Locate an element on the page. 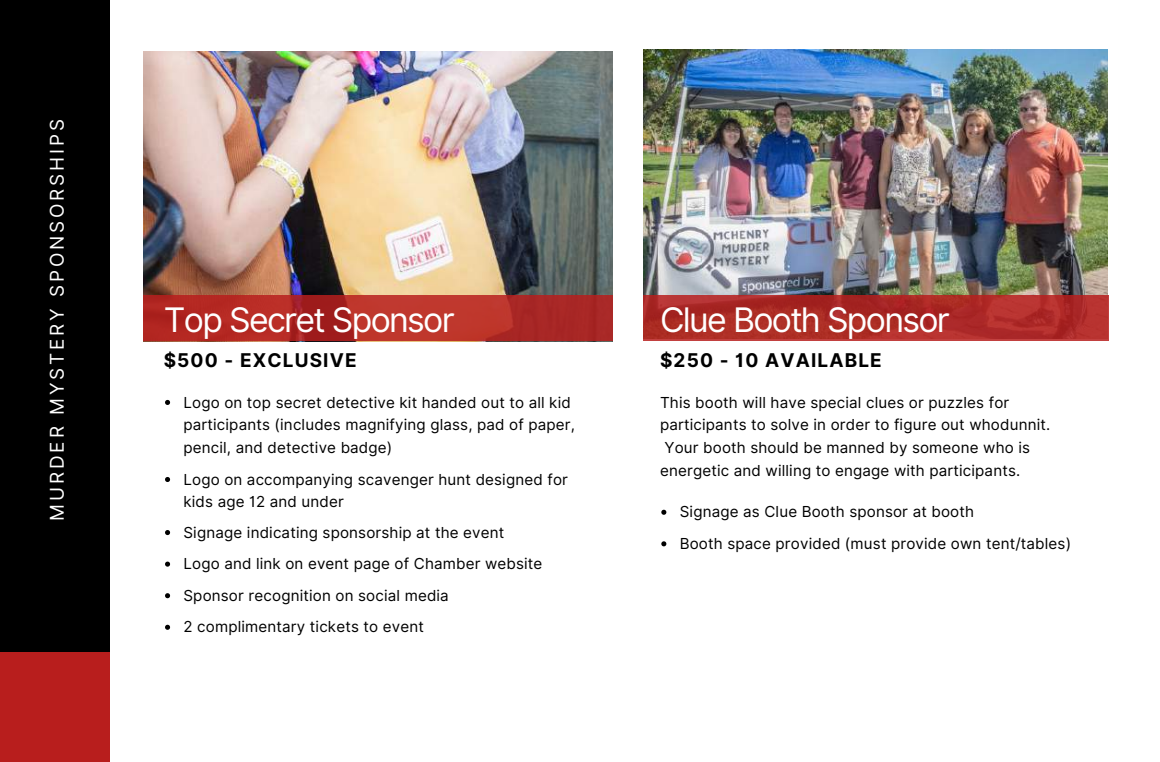  link is located at coordinates (268, 563).
